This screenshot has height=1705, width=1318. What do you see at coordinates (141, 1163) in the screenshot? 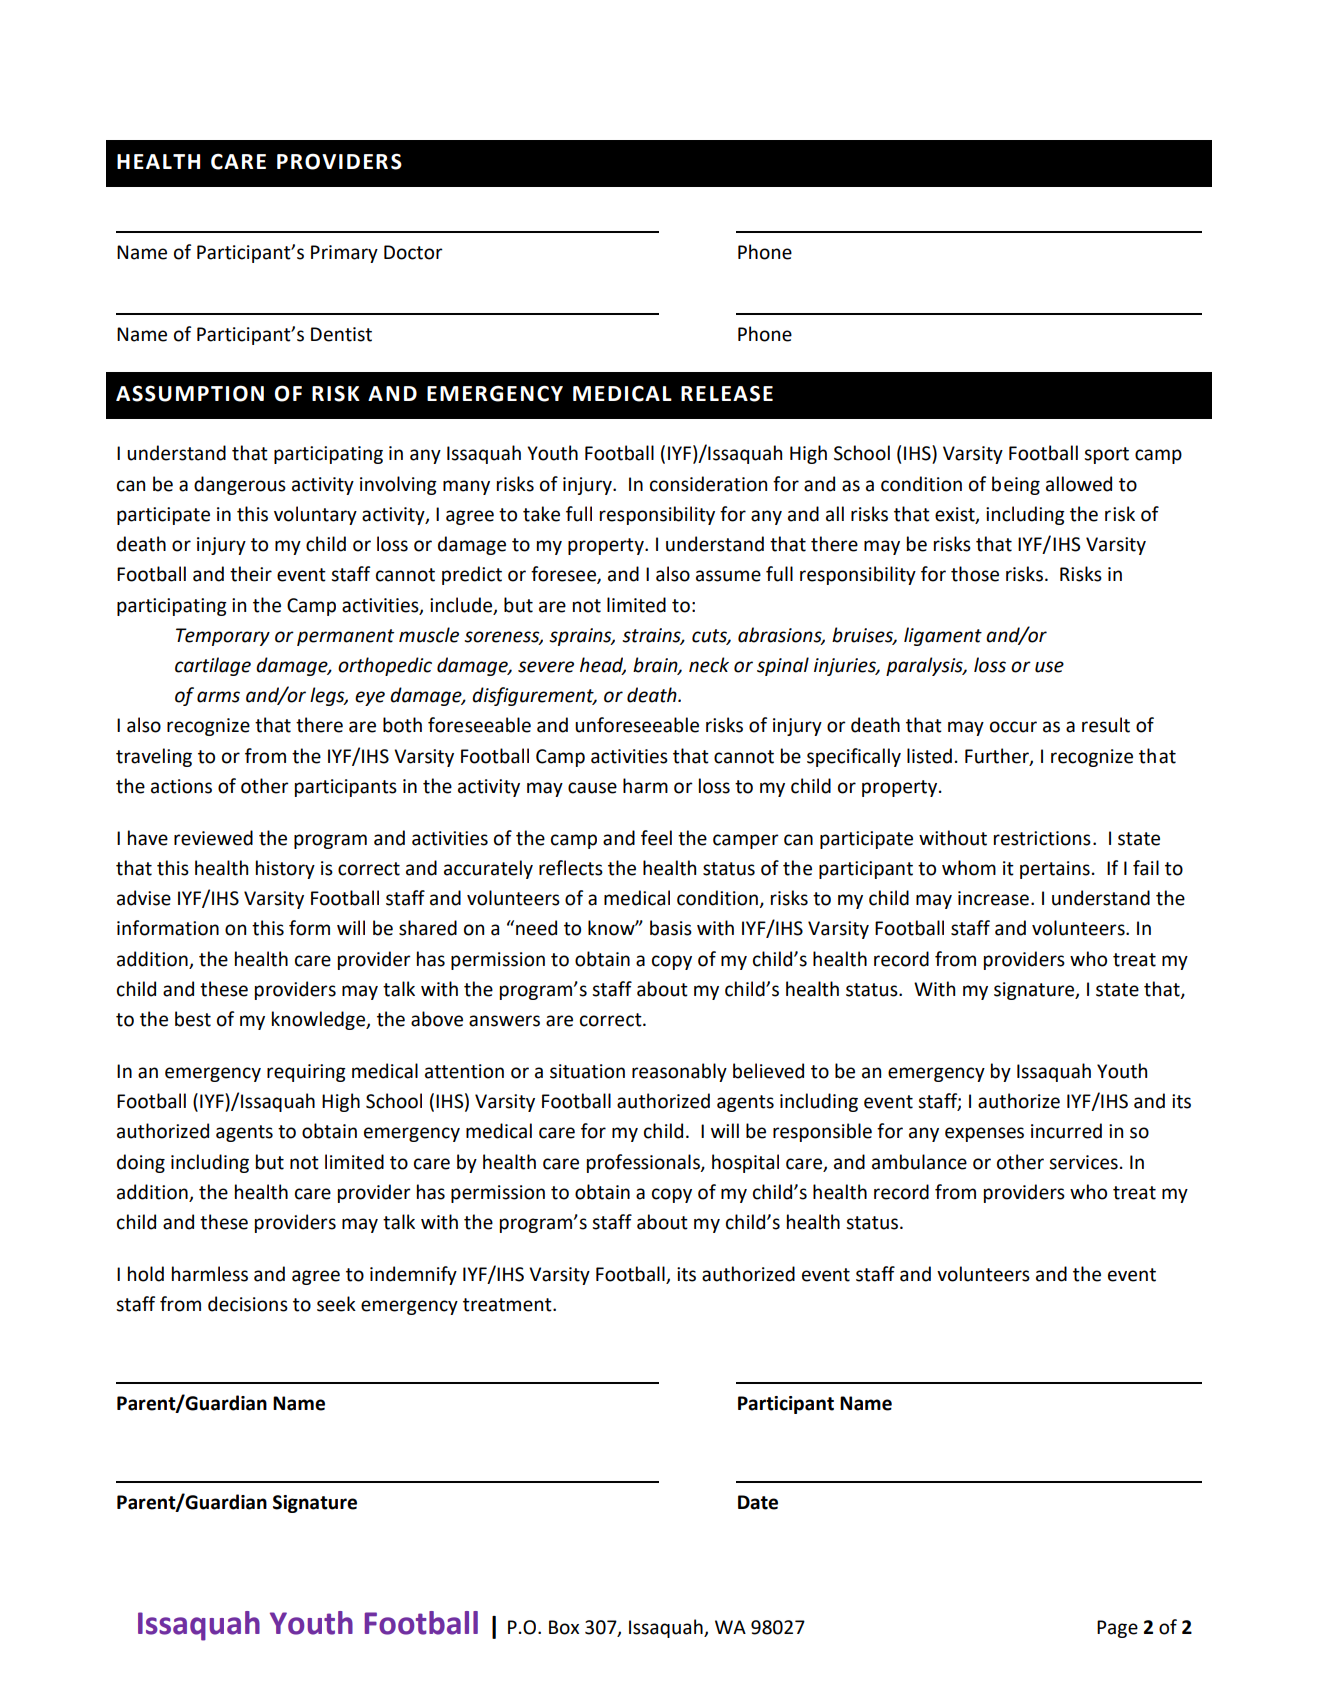
I see `doing` at bounding box center [141, 1163].
